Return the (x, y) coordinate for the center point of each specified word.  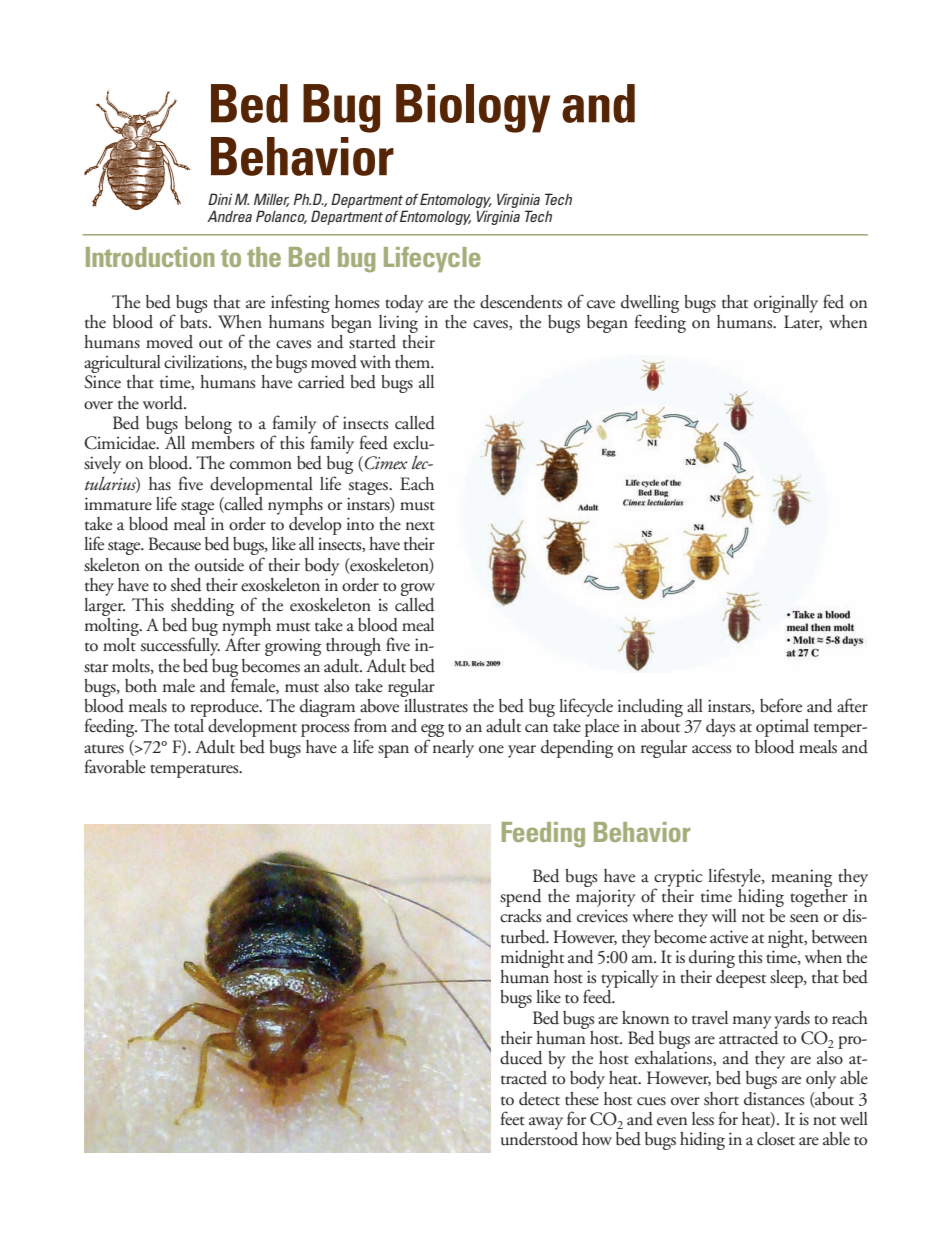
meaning (801, 878)
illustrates (435, 704)
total (189, 726)
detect (539, 1099)
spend (520, 899)
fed (833, 301)
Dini (220, 199)
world (164, 403)
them (414, 362)
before (781, 705)
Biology (473, 108)
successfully (180, 646)
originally (786, 304)
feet (513, 1118)
